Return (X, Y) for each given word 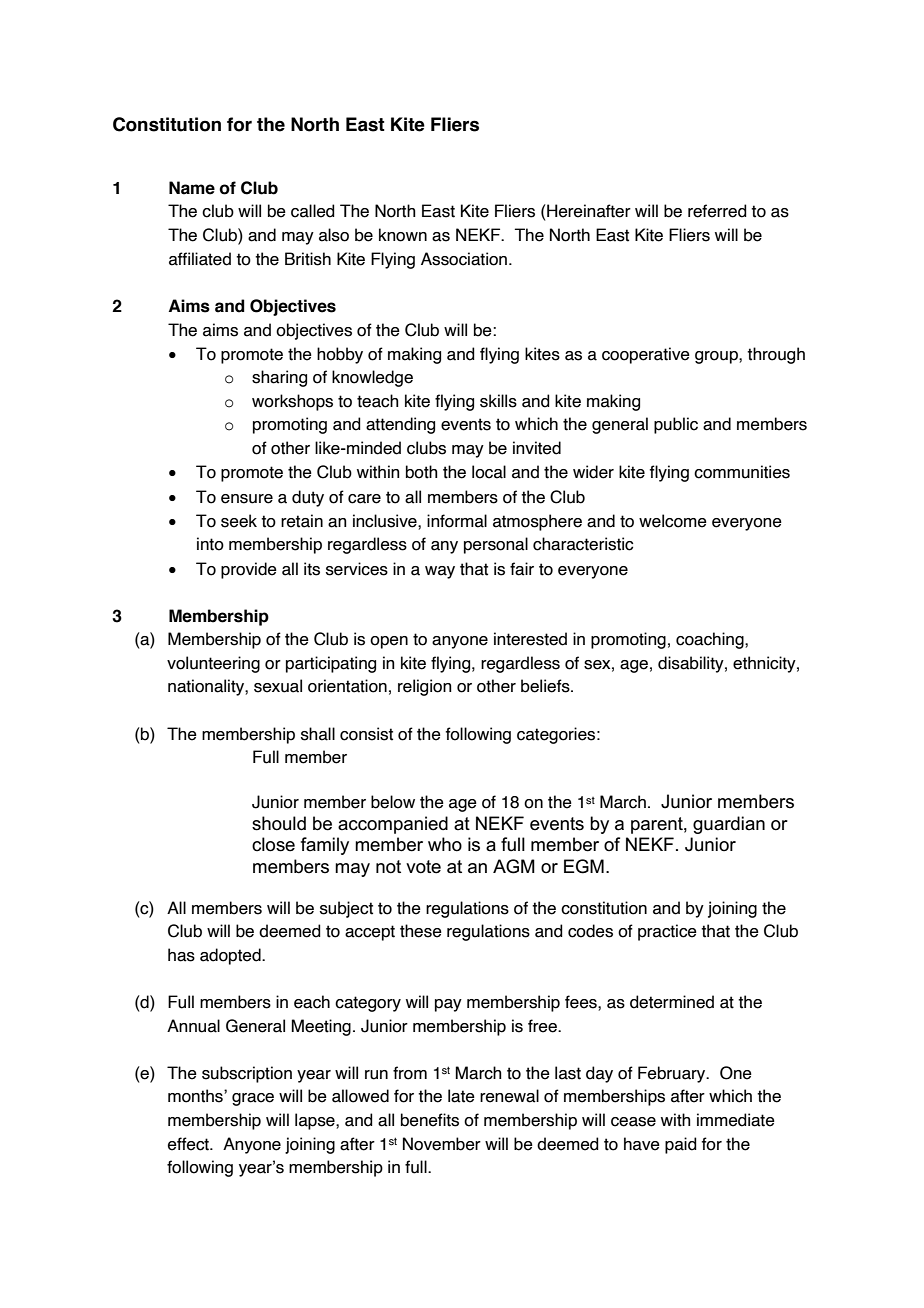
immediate (736, 1120)
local (489, 472)
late (461, 1096)
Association (465, 259)
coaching (711, 640)
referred (717, 211)
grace (253, 1099)
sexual (278, 686)
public (676, 425)
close (273, 844)
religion (425, 687)
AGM (514, 866)
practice (667, 932)
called (313, 211)
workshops (292, 402)
